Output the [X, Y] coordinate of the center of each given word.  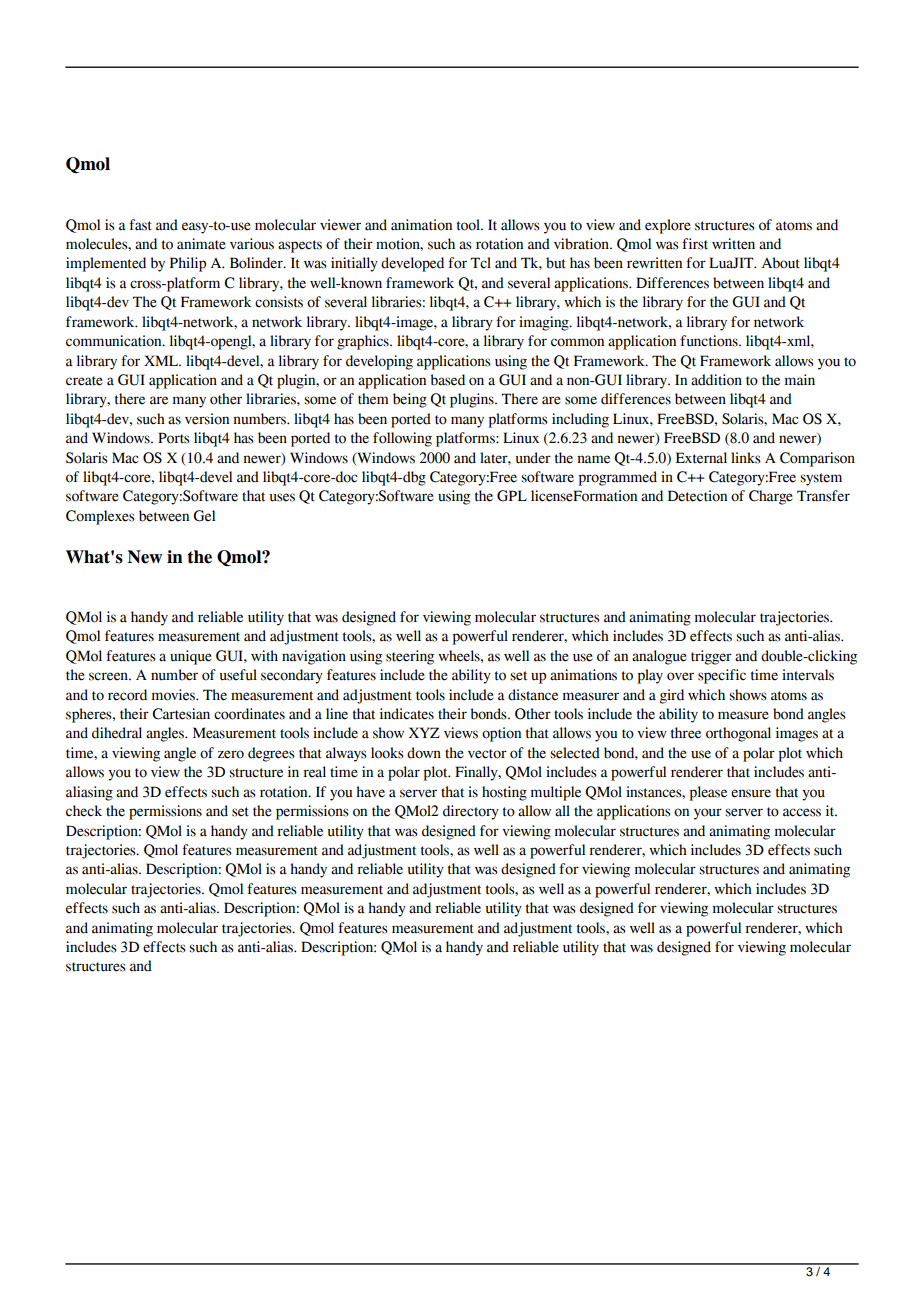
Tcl [481, 263]
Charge [771, 497]
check [84, 811]
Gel [204, 516]
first [695, 244]
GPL [512, 496]
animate [201, 244]
